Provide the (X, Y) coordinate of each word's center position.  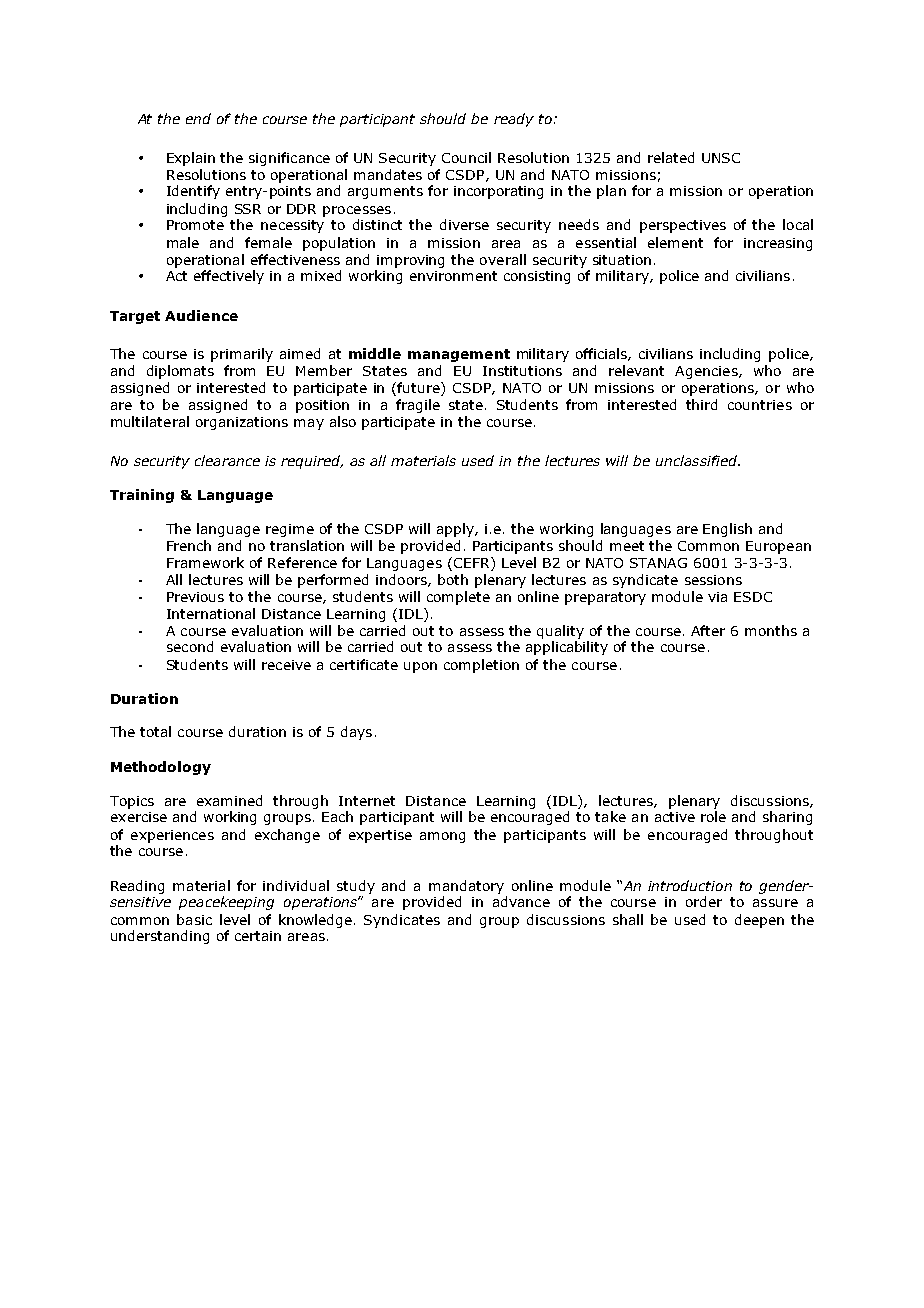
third (701, 404)
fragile (418, 406)
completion (481, 666)
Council (466, 157)
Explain (191, 159)
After (708, 630)
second (190, 646)
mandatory (466, 887)
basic (194, 919)
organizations (242, 423)
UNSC (721, 158)
